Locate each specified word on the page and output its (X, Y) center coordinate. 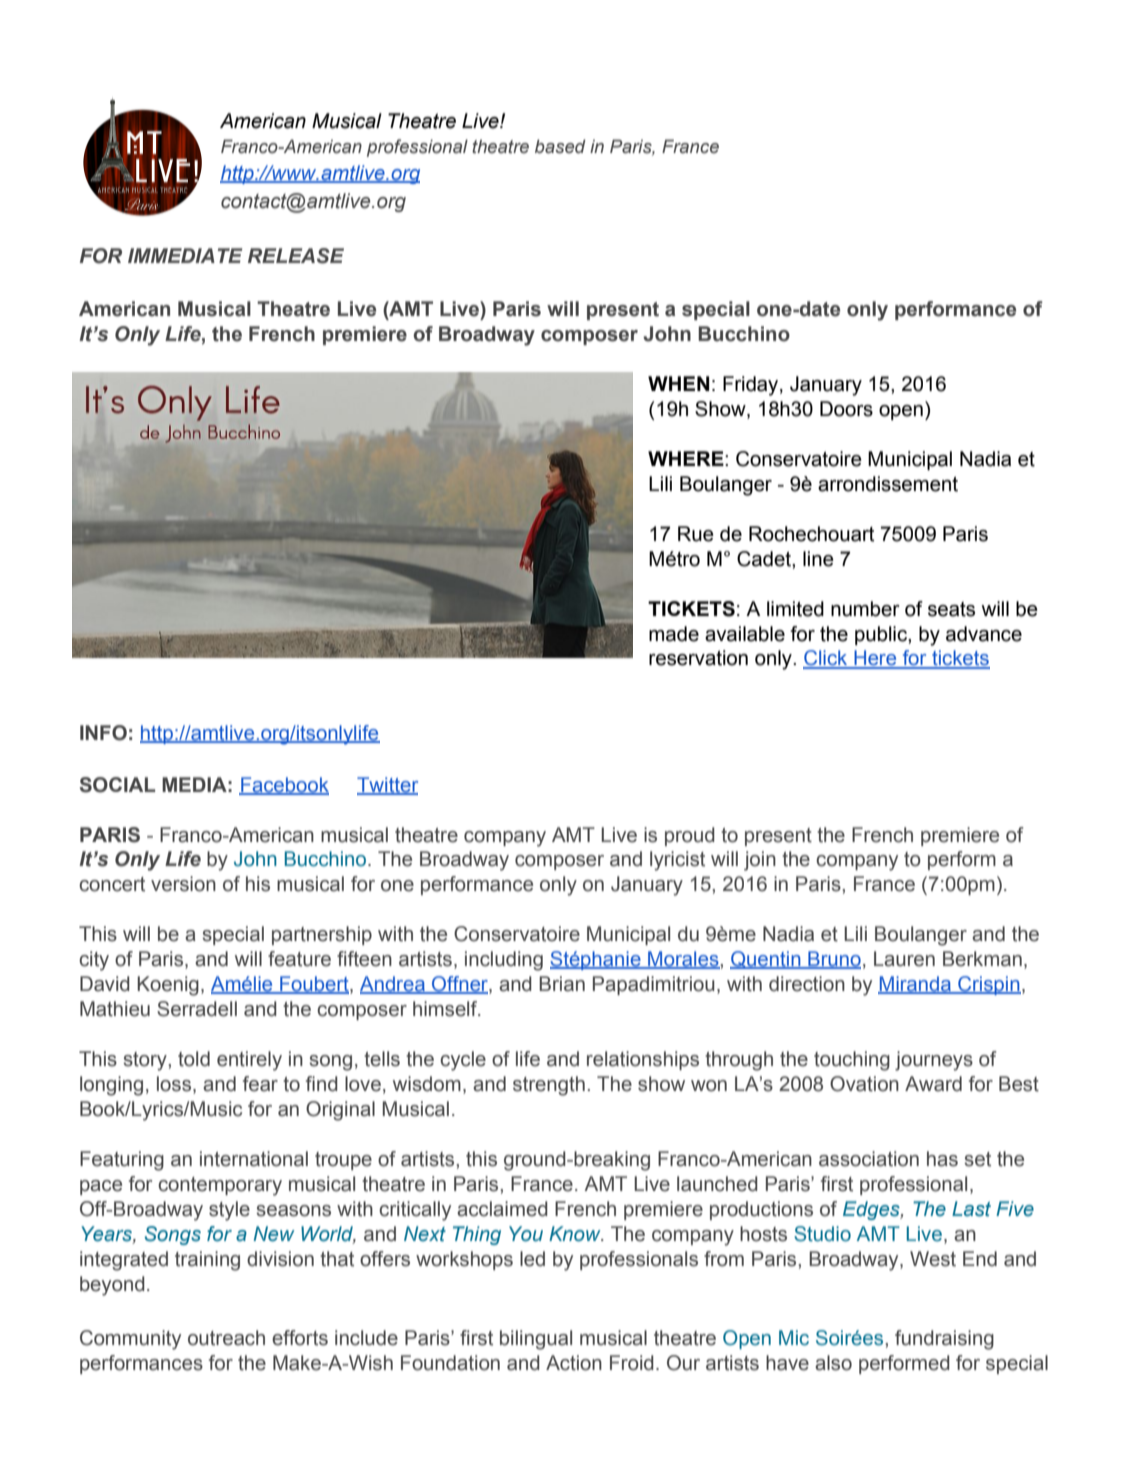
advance (984, 634)
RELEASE (296, 256)
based (560, 146)
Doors (846, 409)
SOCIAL (117, 785)
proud (690, 836)
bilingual (536, 1340)
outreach (226, 1338)
